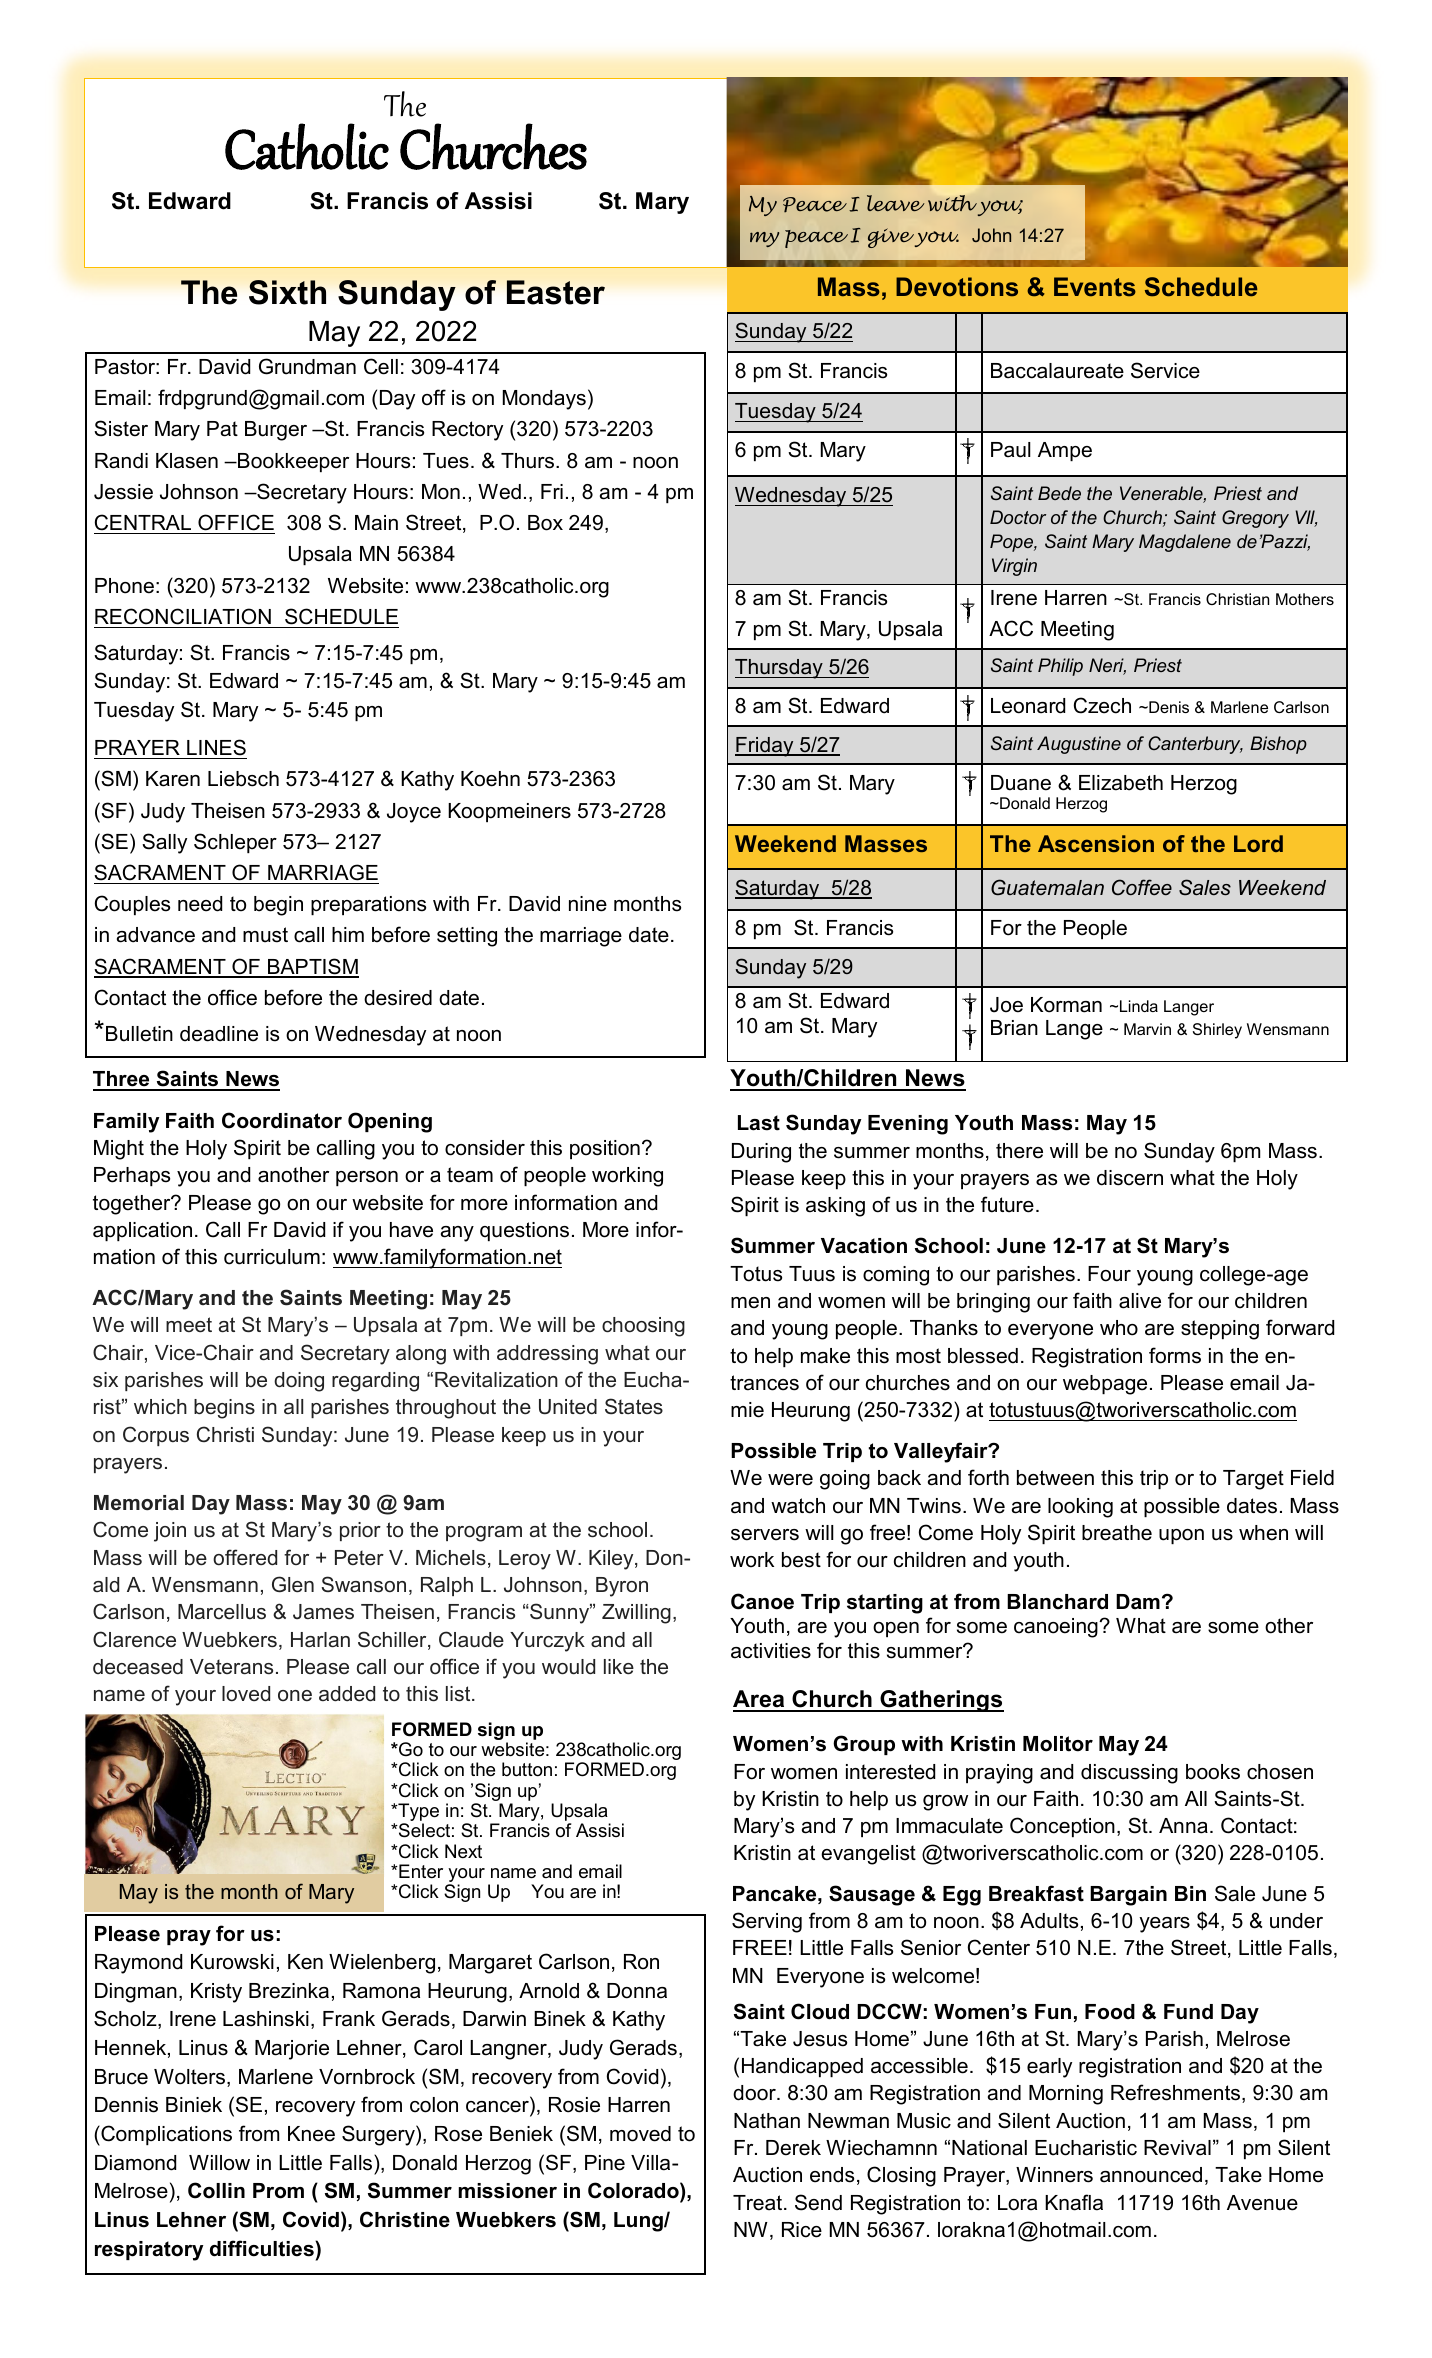 The height and width of the page is (2358, 1432). What do you see at coordinates (759, 2203) in the page?
I see `Treat` at bounding box center [759, 2203].
